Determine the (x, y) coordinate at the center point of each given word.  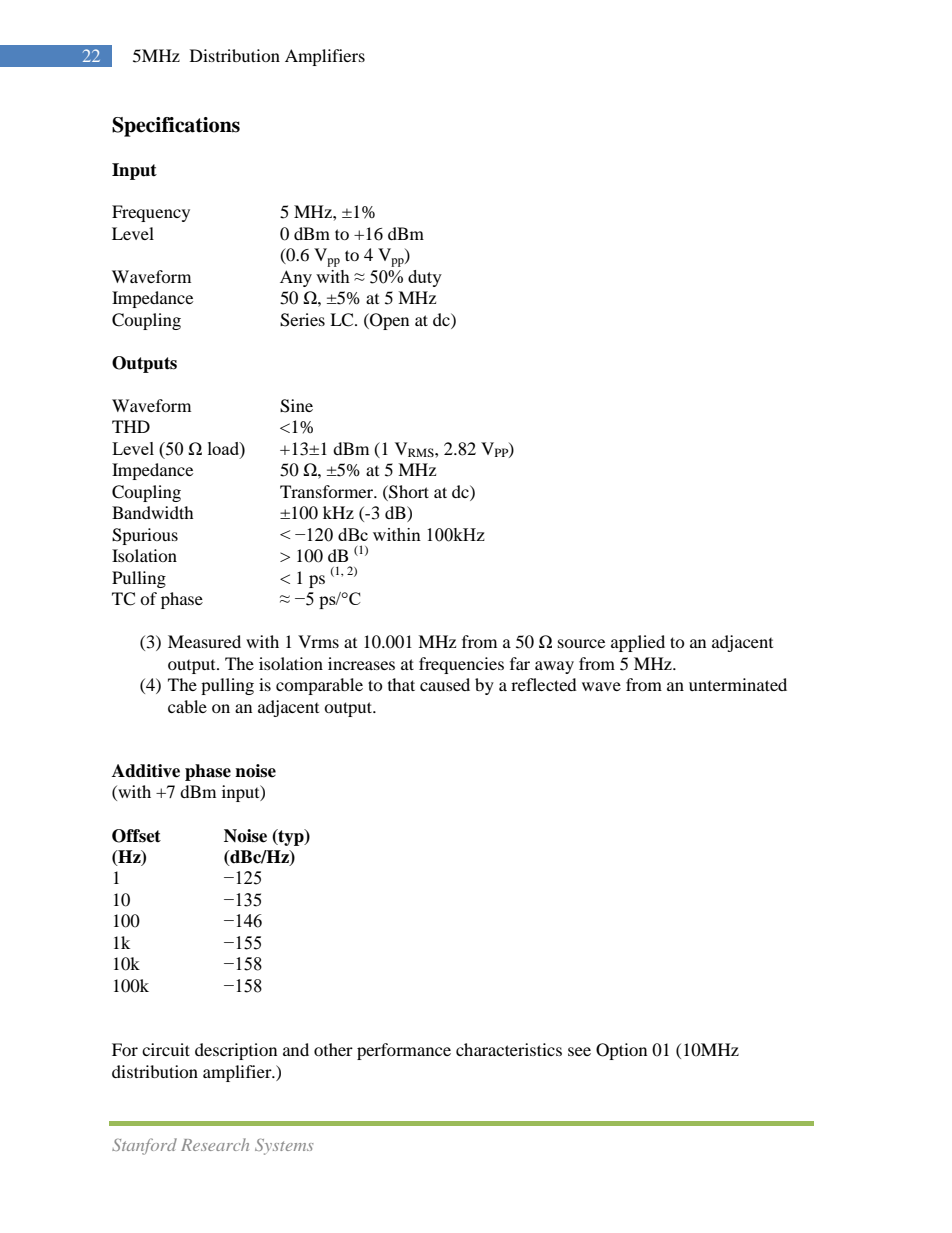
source (581, 643)
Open (388, 321)
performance (404, 1051)
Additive (146, 771)
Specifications (176, 127)
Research (215, 1144)
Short (408, 492)
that (401, 684)
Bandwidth (153, 512)
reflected (544, 684)
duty (425, 278)
